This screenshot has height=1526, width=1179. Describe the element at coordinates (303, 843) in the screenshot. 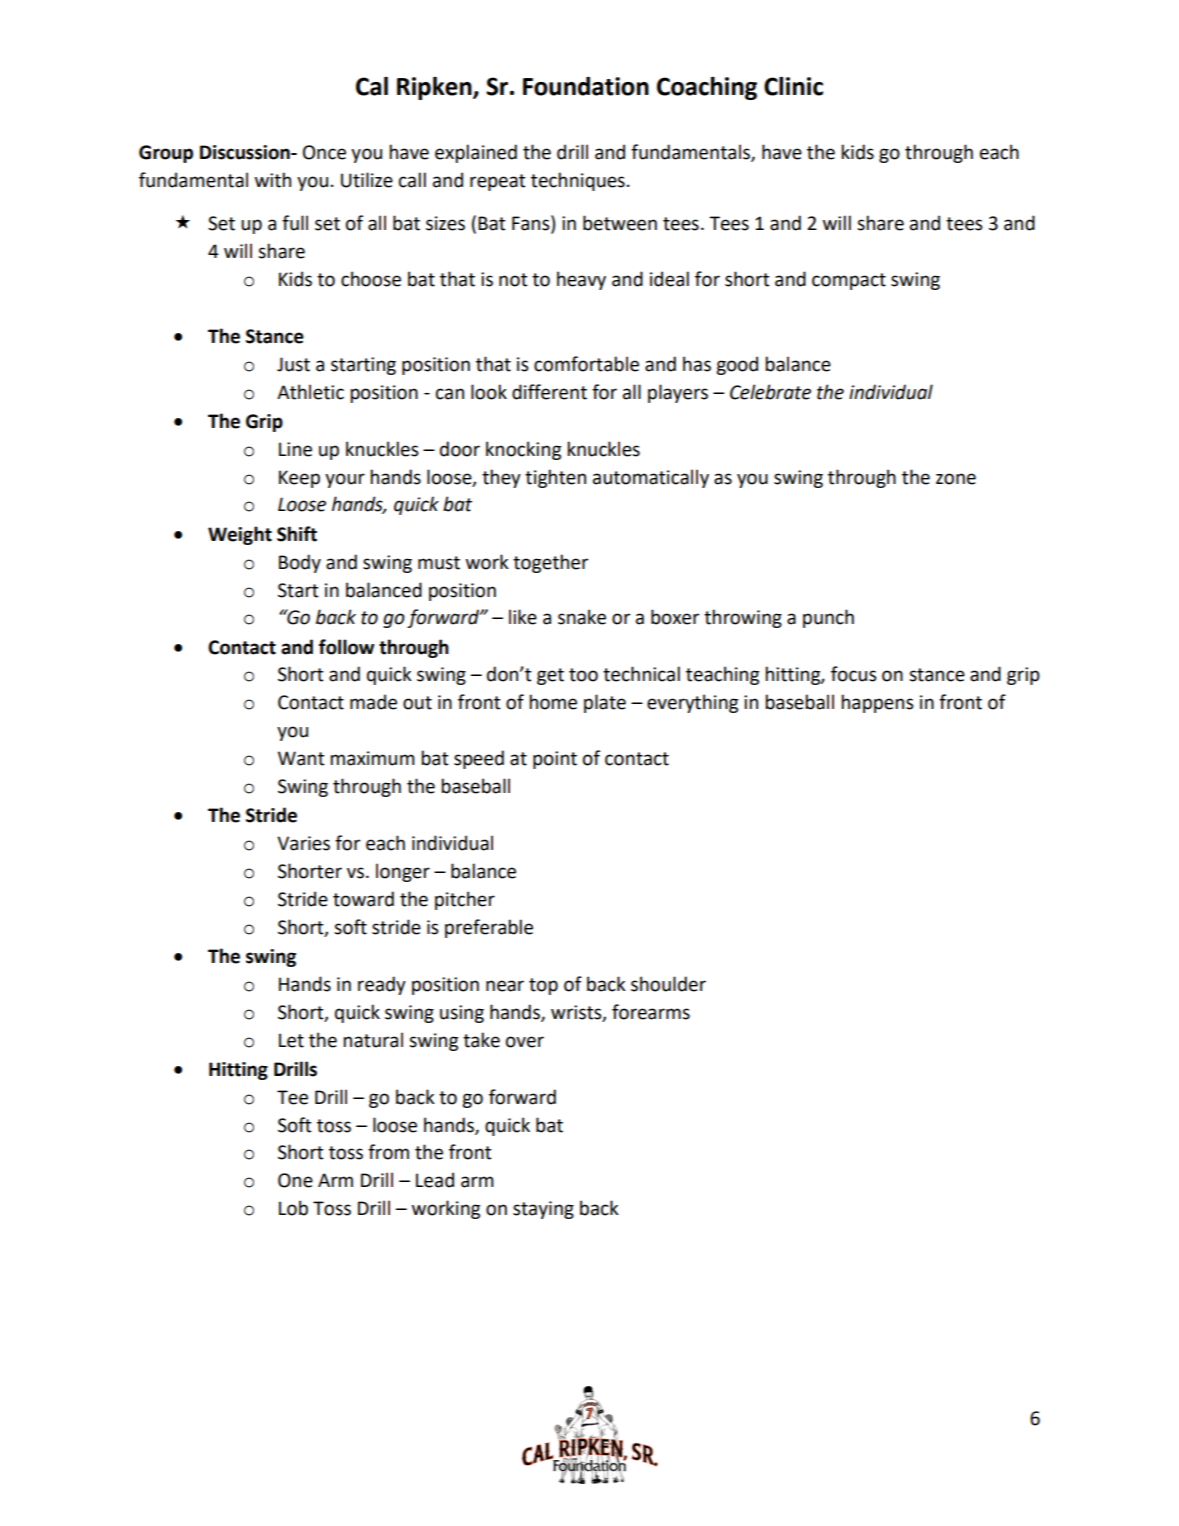

I see `Varies` at that location.
